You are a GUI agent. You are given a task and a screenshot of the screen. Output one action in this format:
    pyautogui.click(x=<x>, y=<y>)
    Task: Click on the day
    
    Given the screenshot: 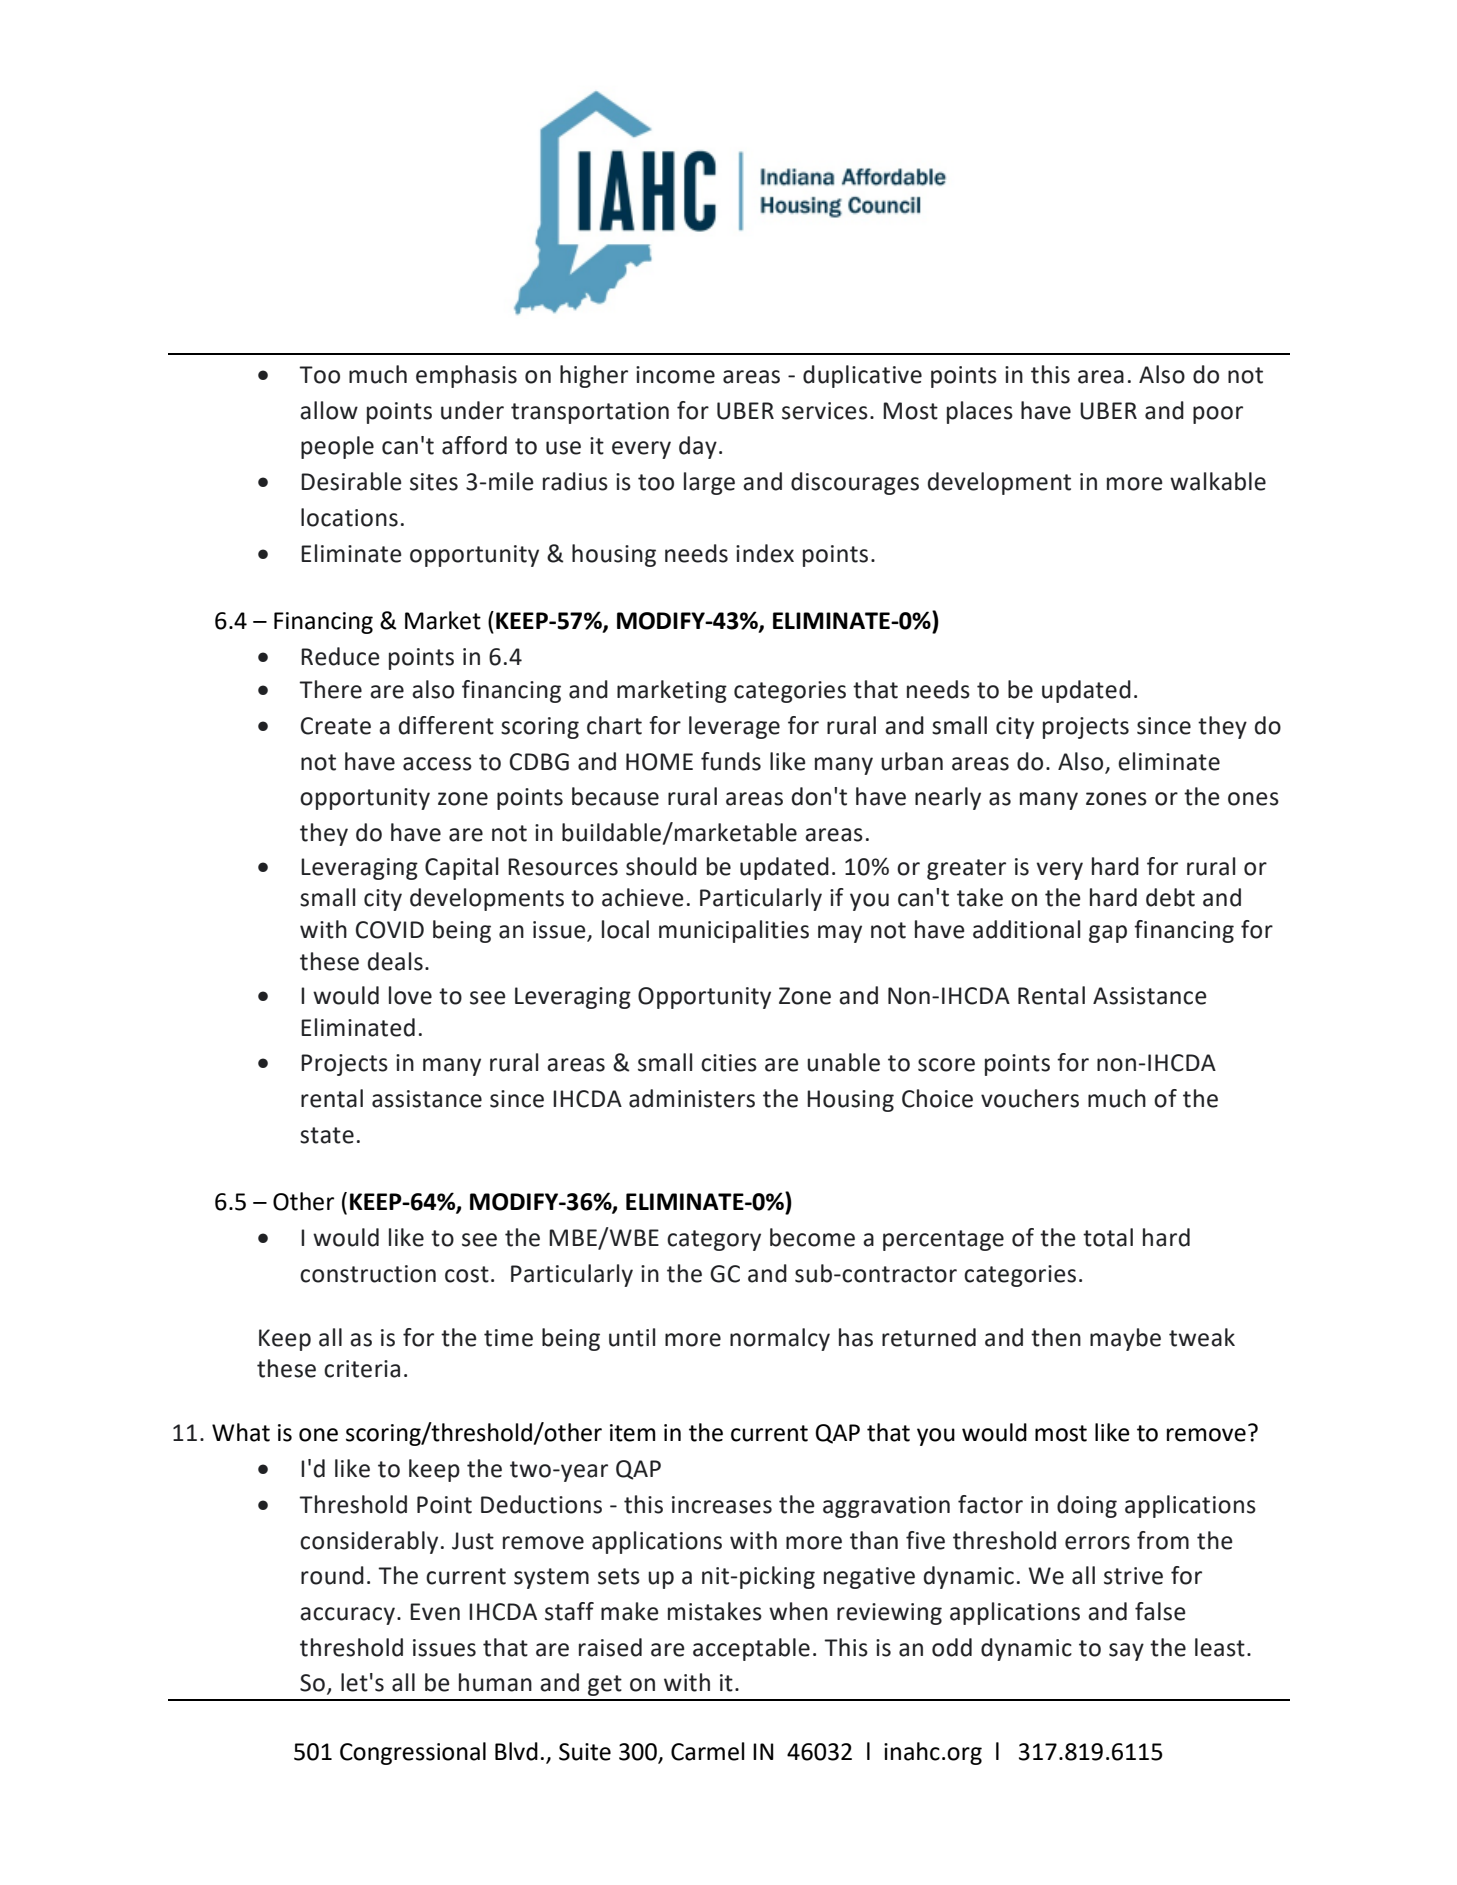 What is the action you would take?
    pyautogui.click(x=698, y=447)
